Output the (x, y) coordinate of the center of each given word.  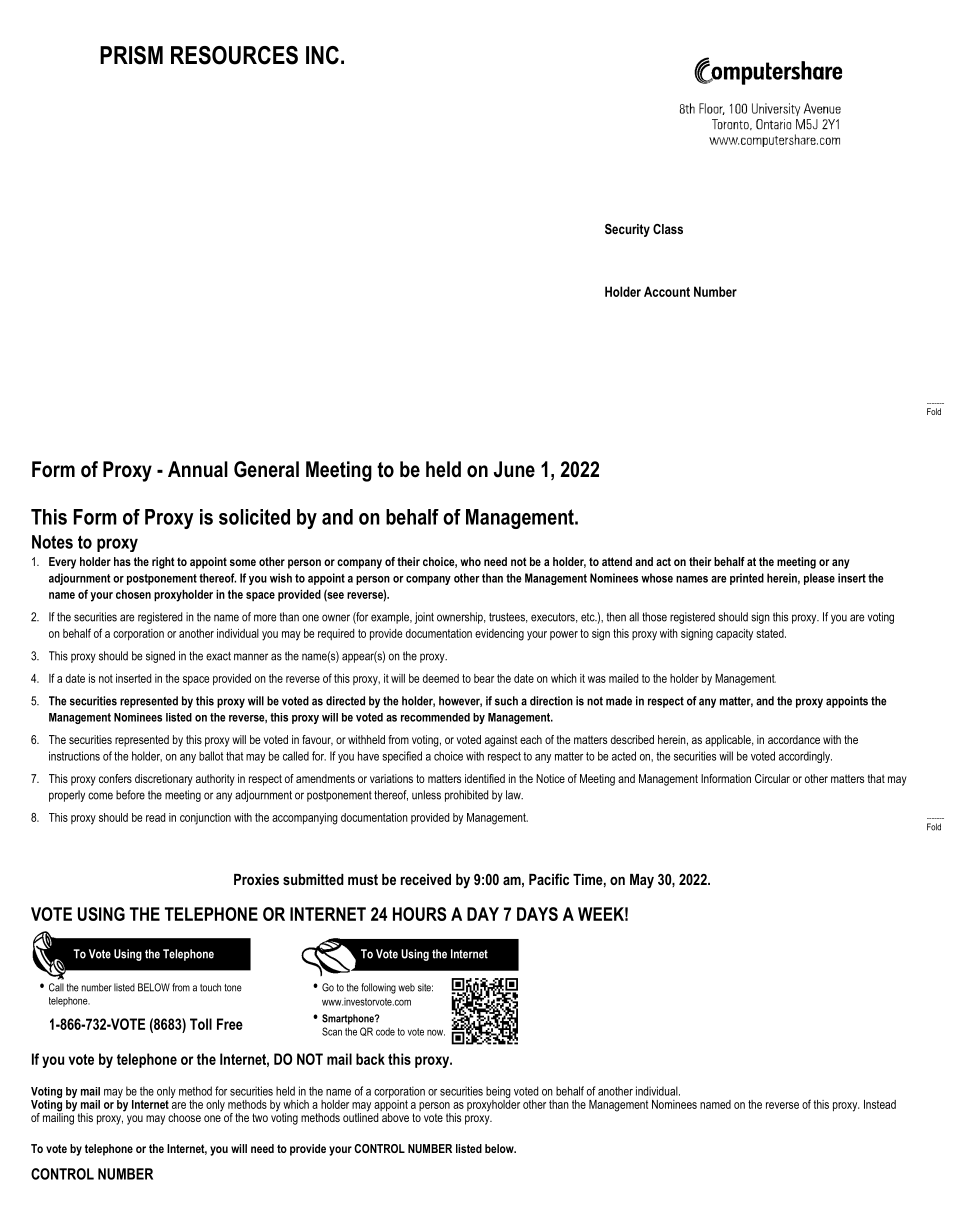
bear (484, 678)
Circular (772, 778)
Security (627, 230)
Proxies (256, 879)
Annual (198, 469)
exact (218, 656)
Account (667, 291)
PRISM (131, 55)
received (426, 879)
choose (184, 1117)
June (514, 469)
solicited (254, 517)
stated (771, 633)
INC (322, 55)
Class (668, 229)
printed (747, 579)
